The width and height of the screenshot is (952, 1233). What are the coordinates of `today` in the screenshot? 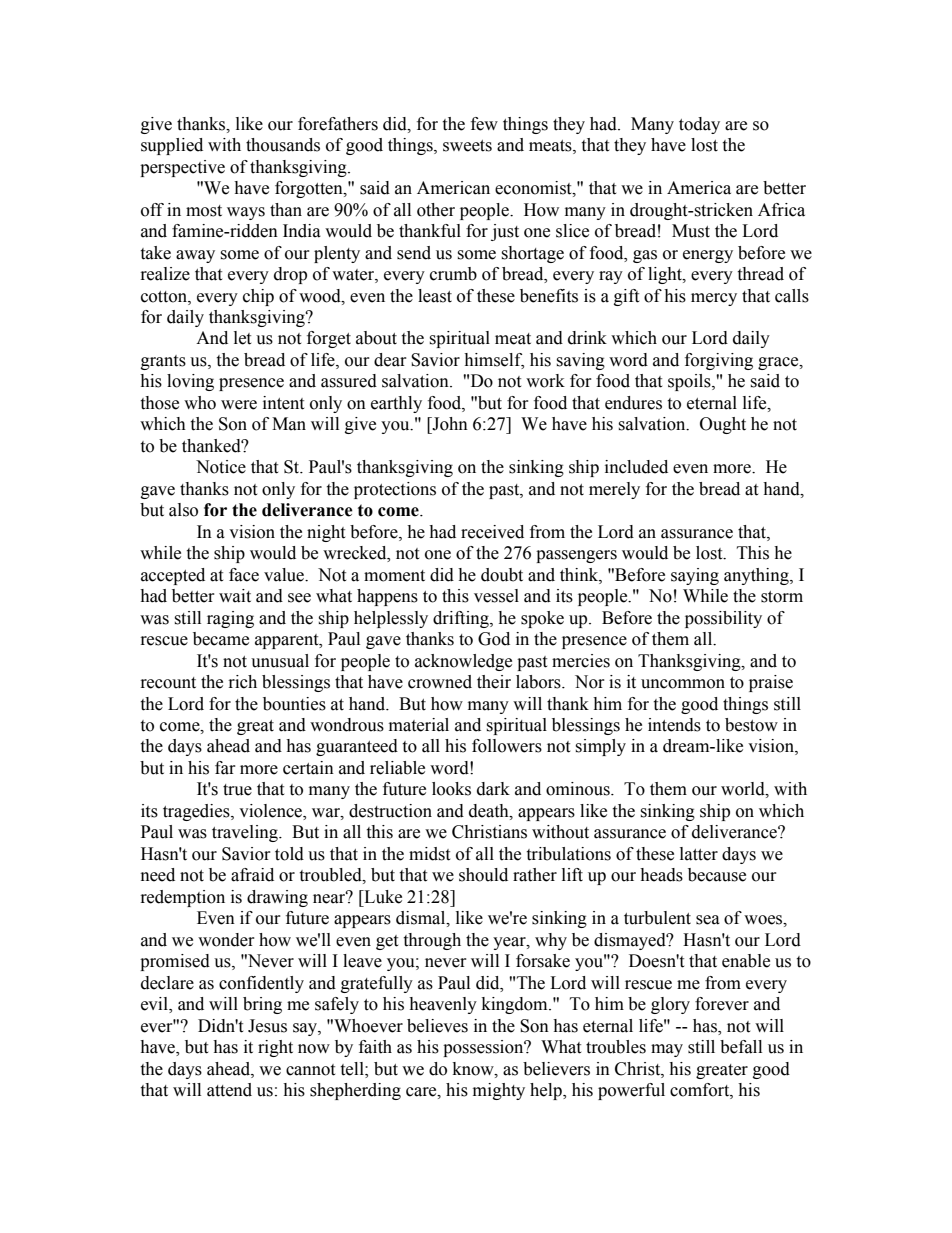 It's located at (699, 125).
